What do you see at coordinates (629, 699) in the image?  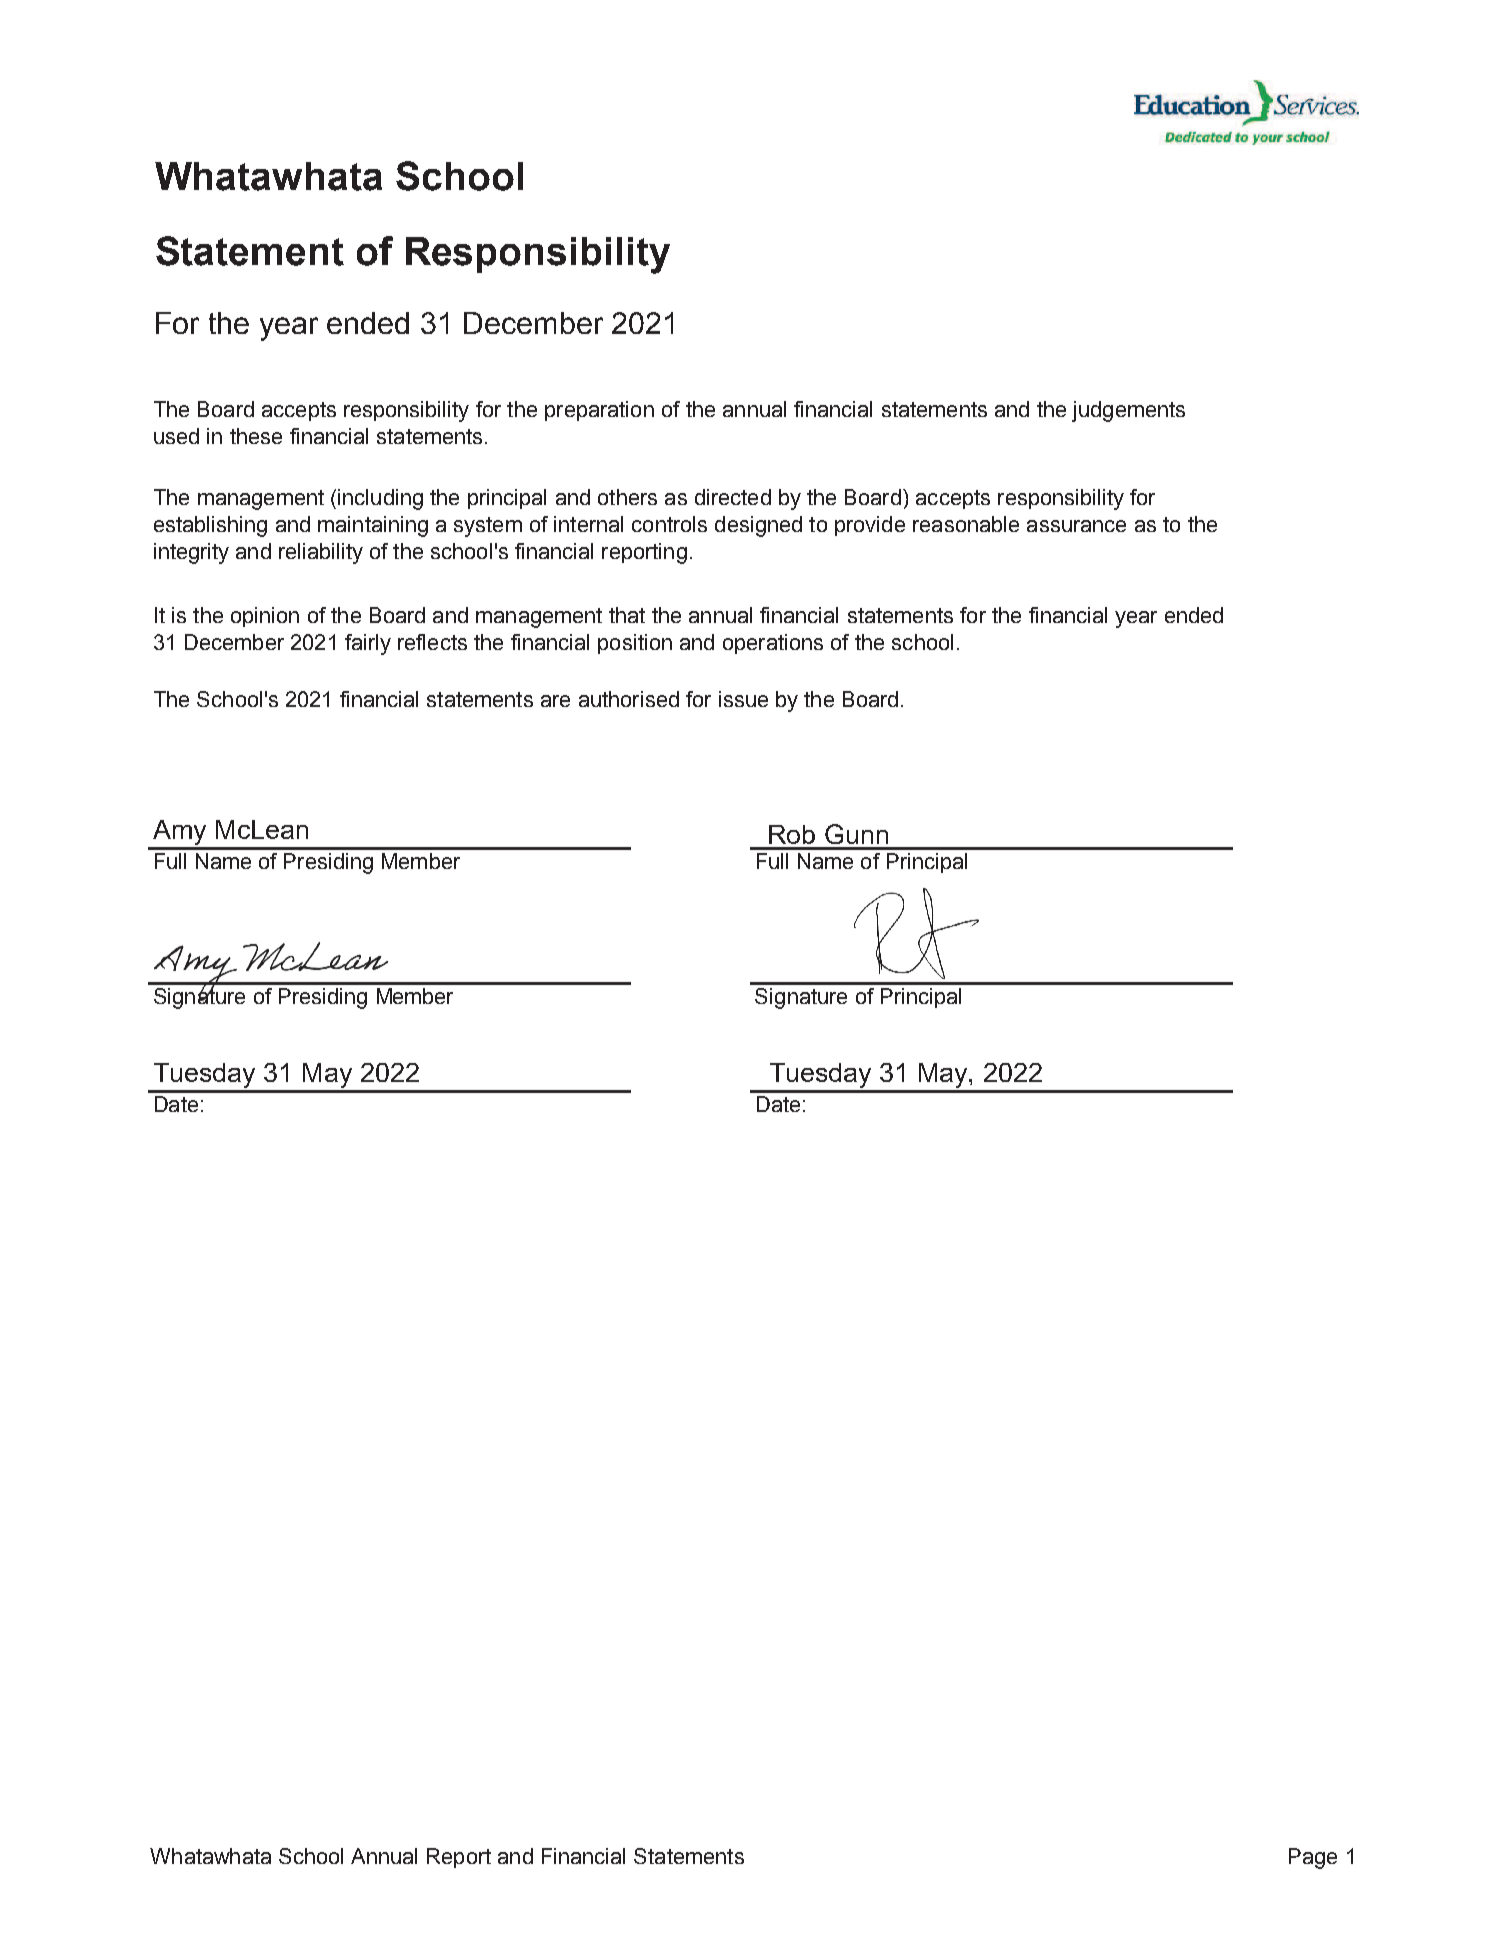 I see `authorised` at bounding box center [629, 699].
